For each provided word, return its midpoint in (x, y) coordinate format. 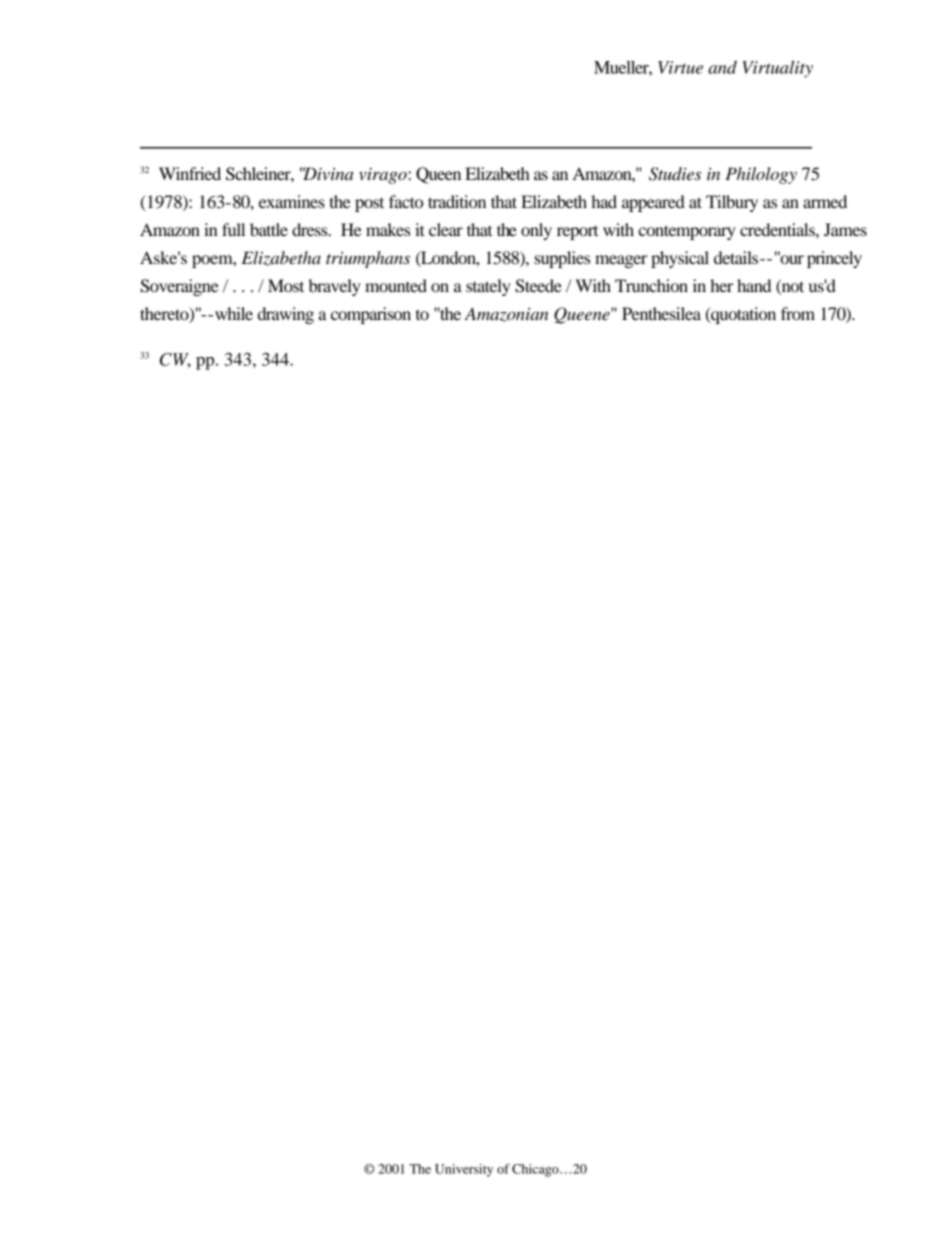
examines (292, 201)
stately (488, 287)
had (604, 201)
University (464, 1170)
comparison (371, 315)
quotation (742, 315)
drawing (286, 315)
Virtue (680, 67)
